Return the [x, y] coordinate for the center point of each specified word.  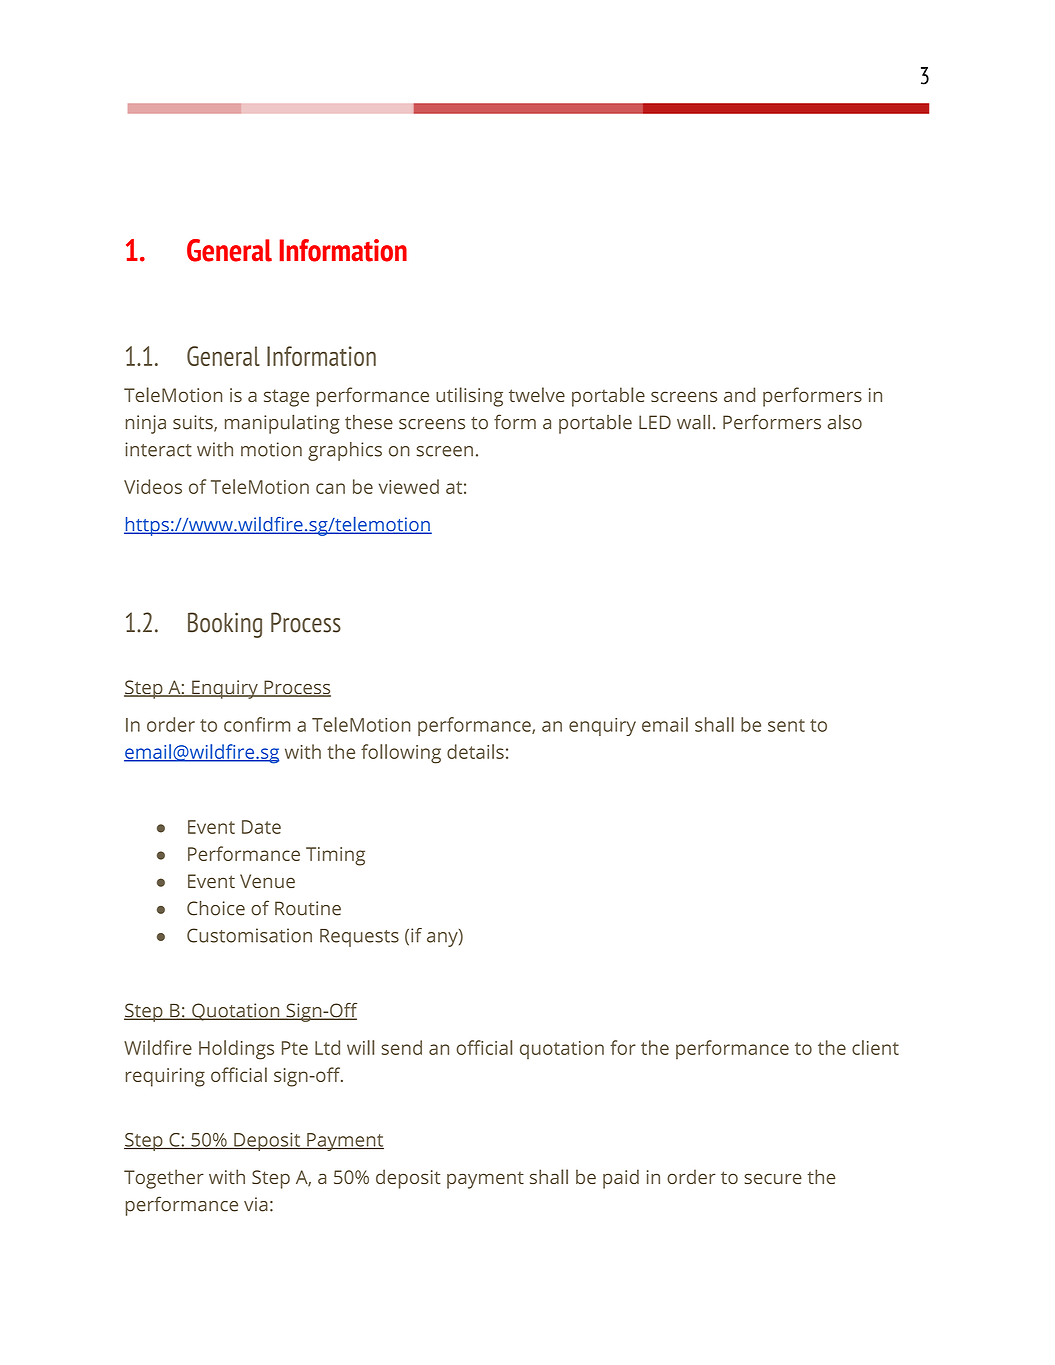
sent [786, 725]
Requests [359, 938]
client [875, 1047]
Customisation [249, 935]
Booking [225, 625]
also [845, 422]
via [256, 1204]
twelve [537, 394]
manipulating [282, 424]
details [475, 751]
